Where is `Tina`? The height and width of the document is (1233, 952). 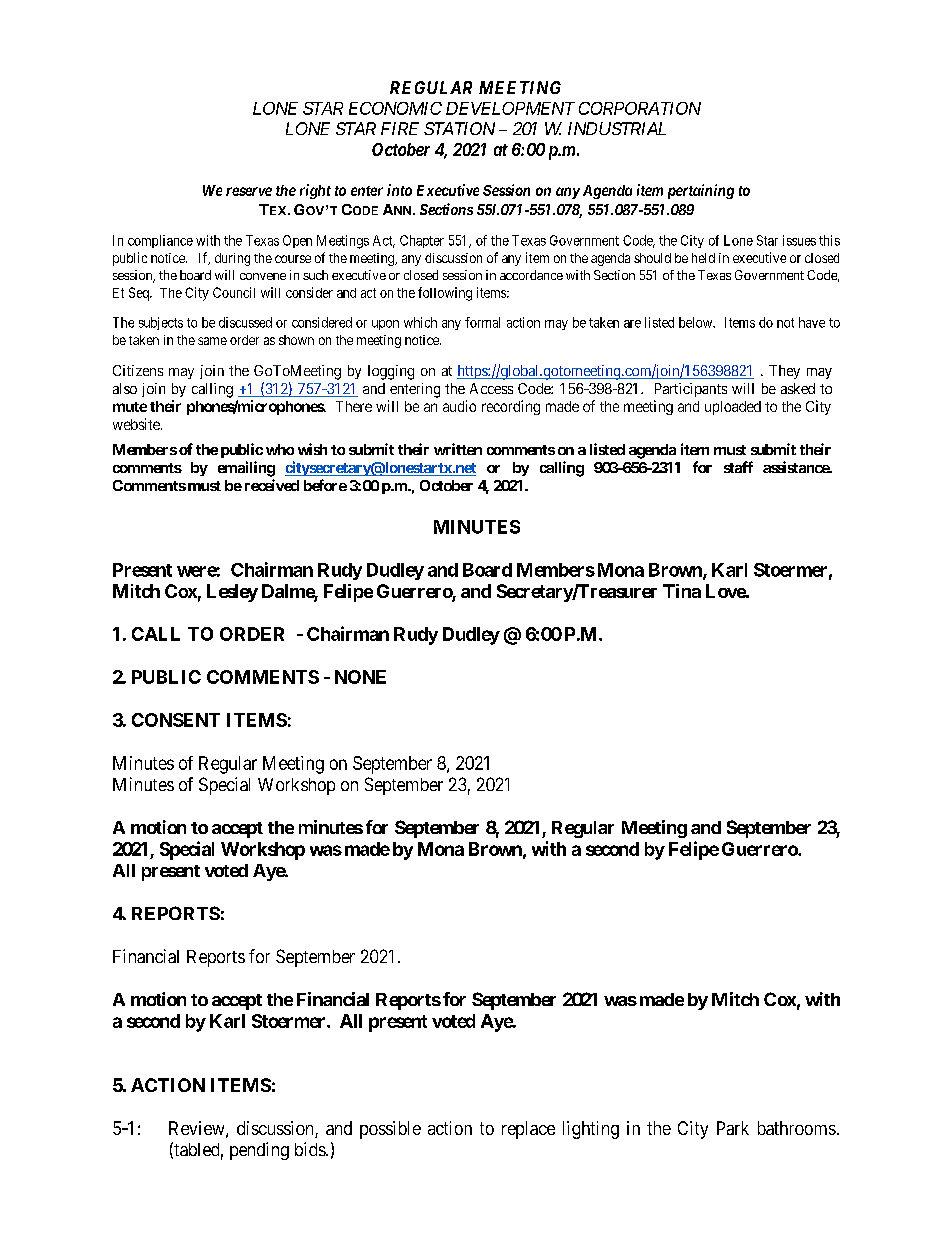 Tina is located at coordinates (682, 591).
